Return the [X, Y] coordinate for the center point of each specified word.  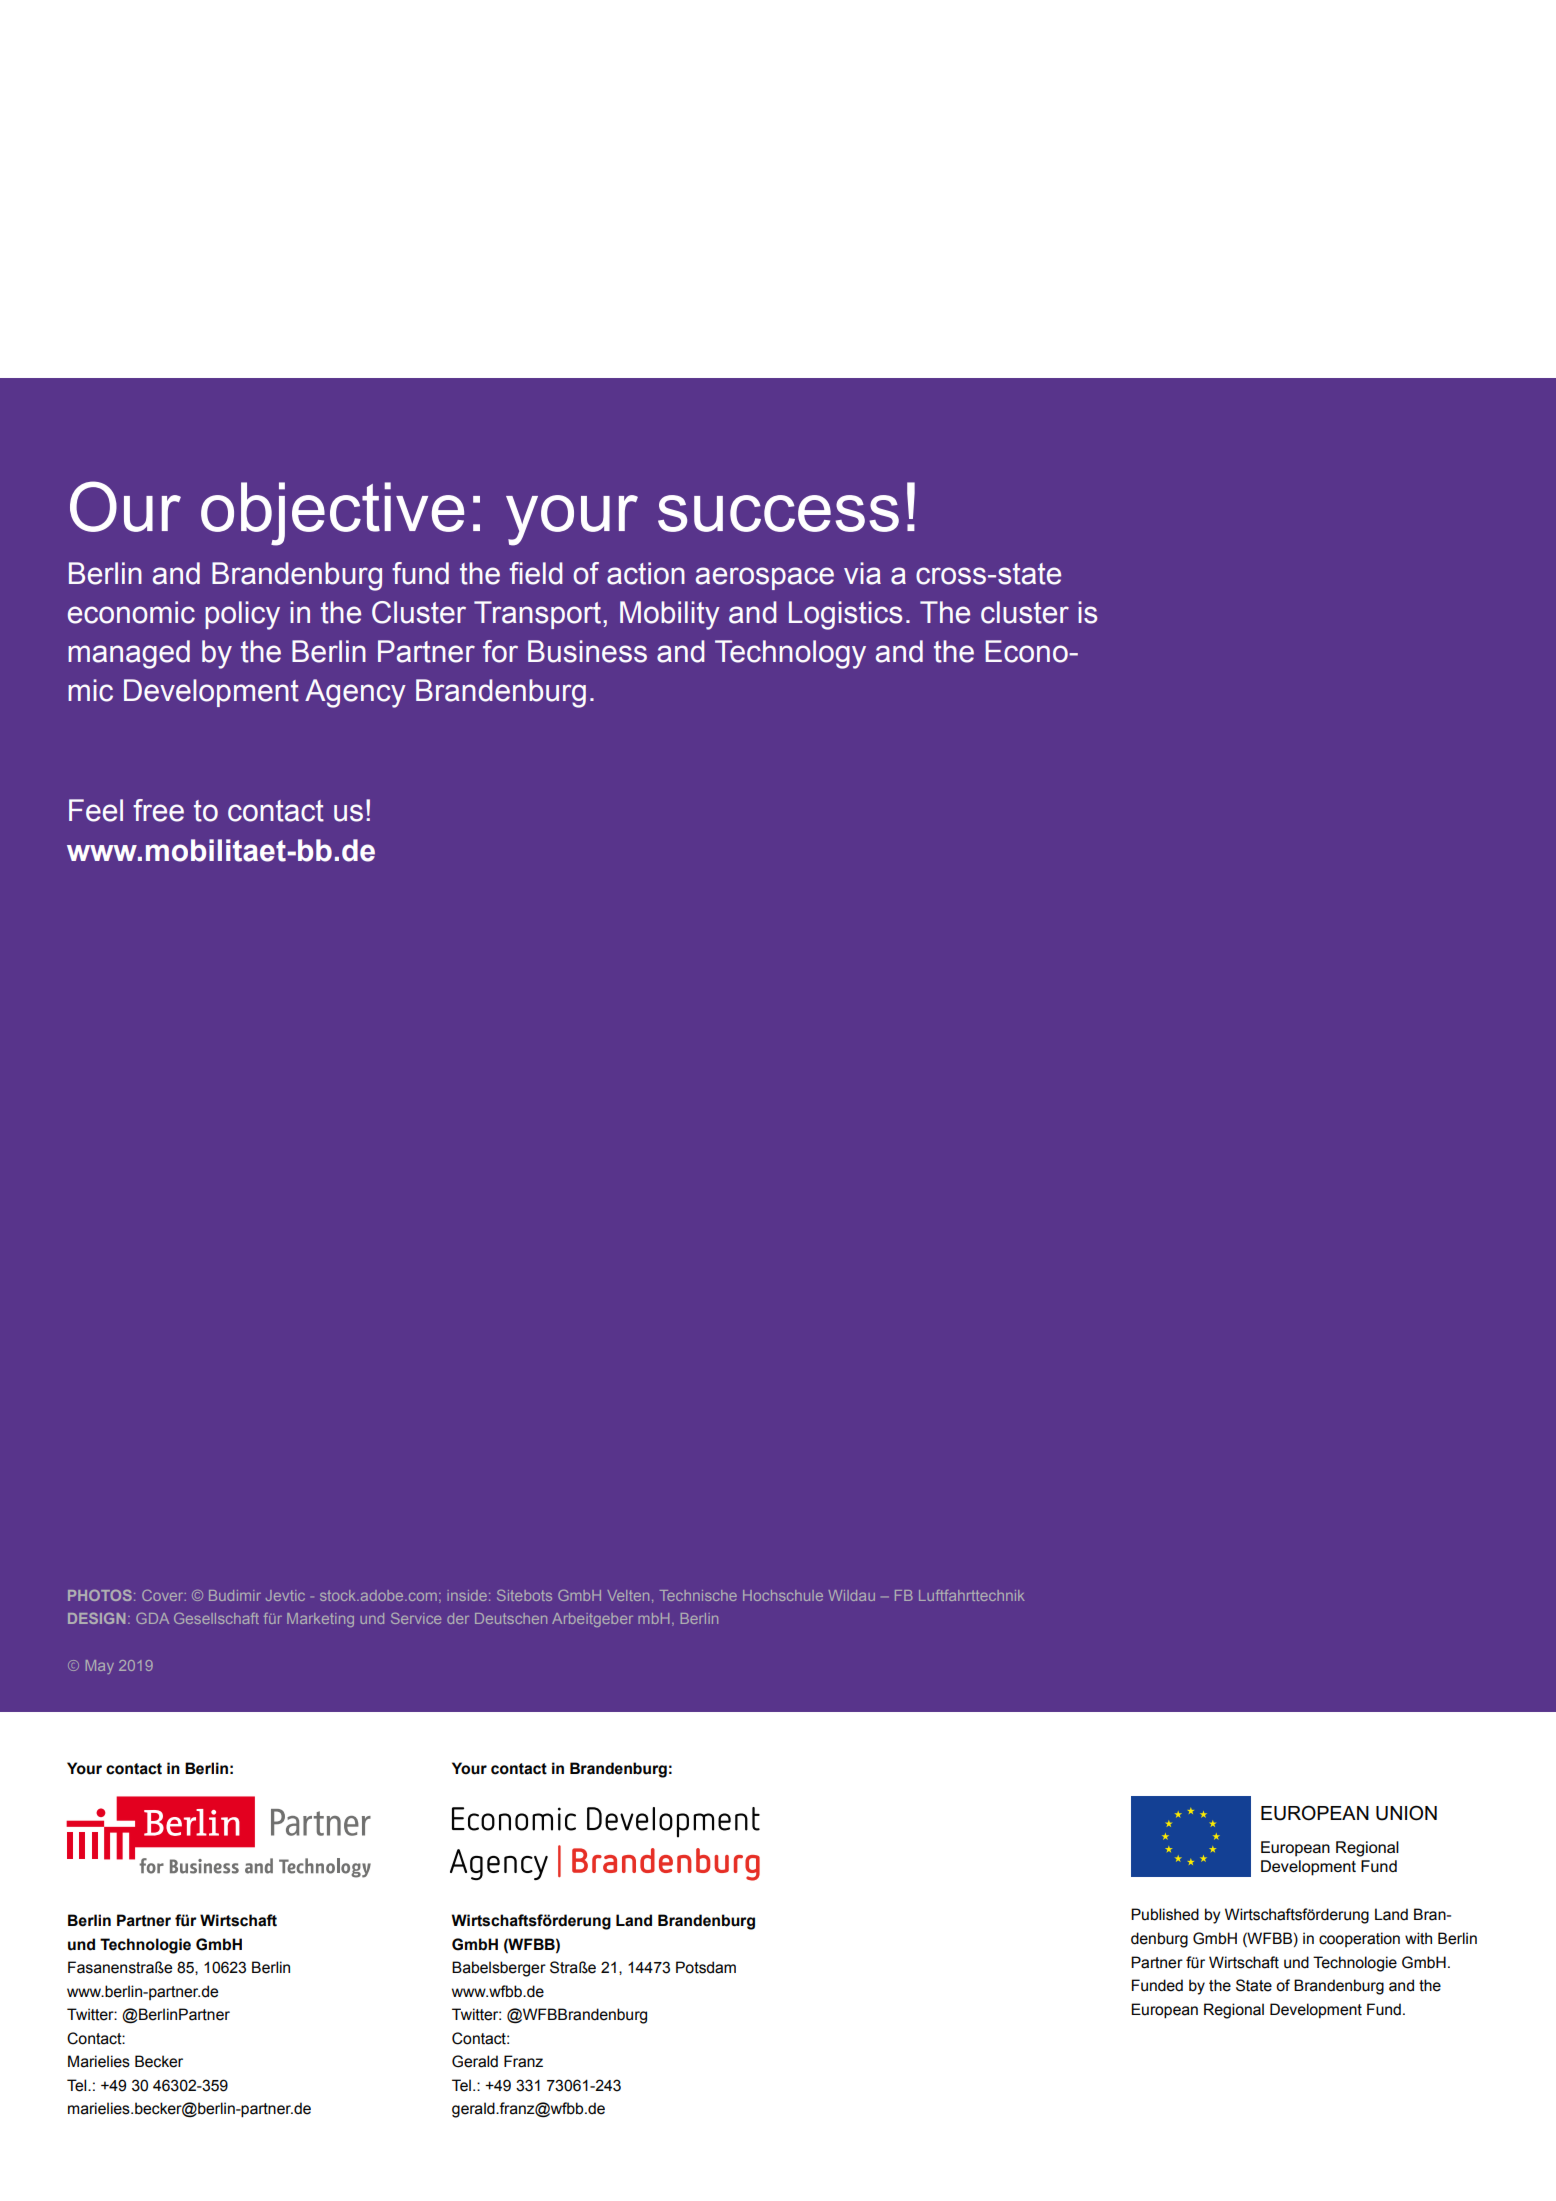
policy [242, 615]
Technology [790, 654]
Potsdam [706, 1967]
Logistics [845, 615]
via [862, 573]
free [158, 810]
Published [1165, 1914]
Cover [164, 1595]
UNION [1406, 1813]
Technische [698, 1595]
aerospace [765, 578]
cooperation [1359, 1939]
